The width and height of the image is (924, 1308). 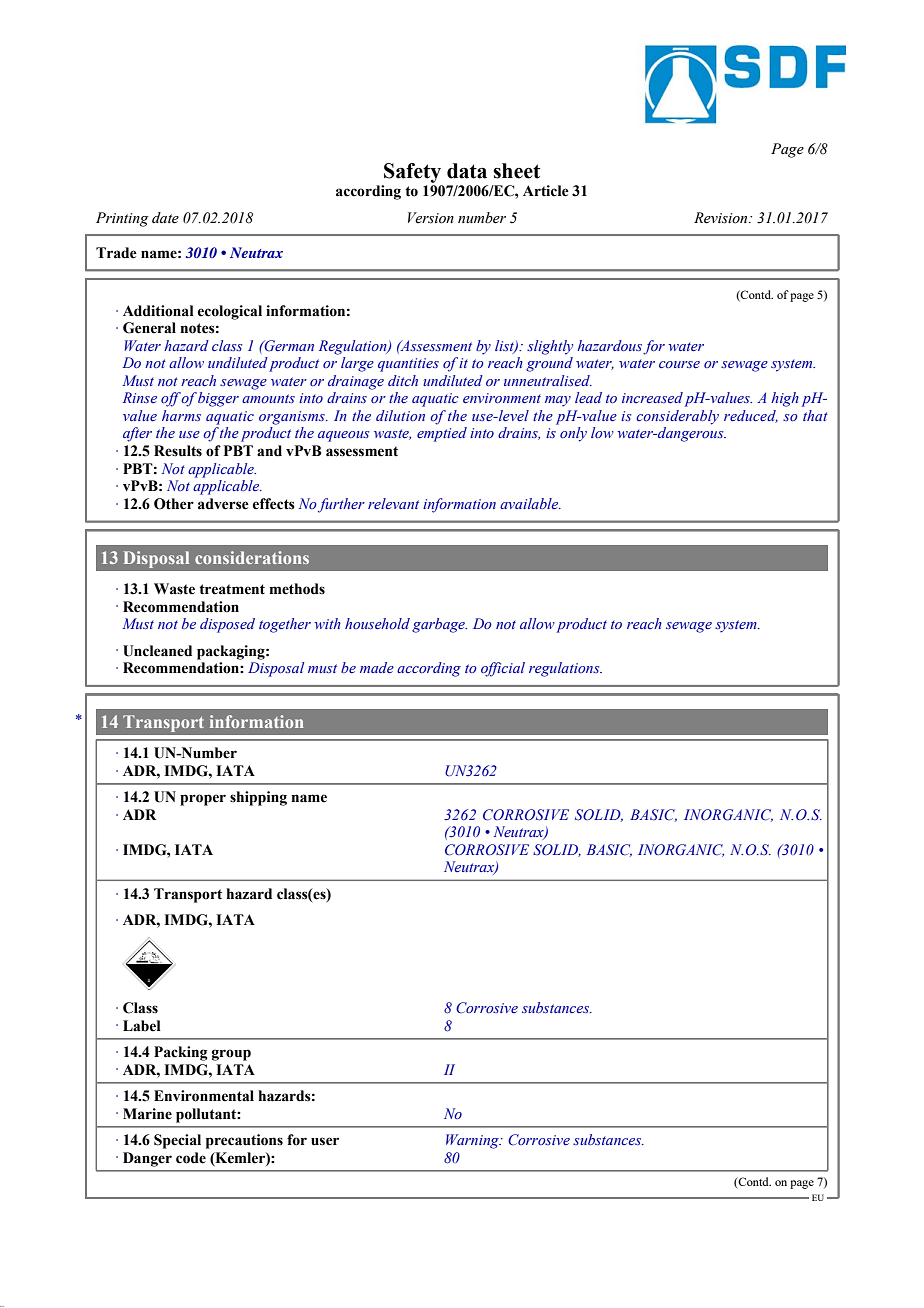 I want to click on Revision, so click(x=722, y=218).
